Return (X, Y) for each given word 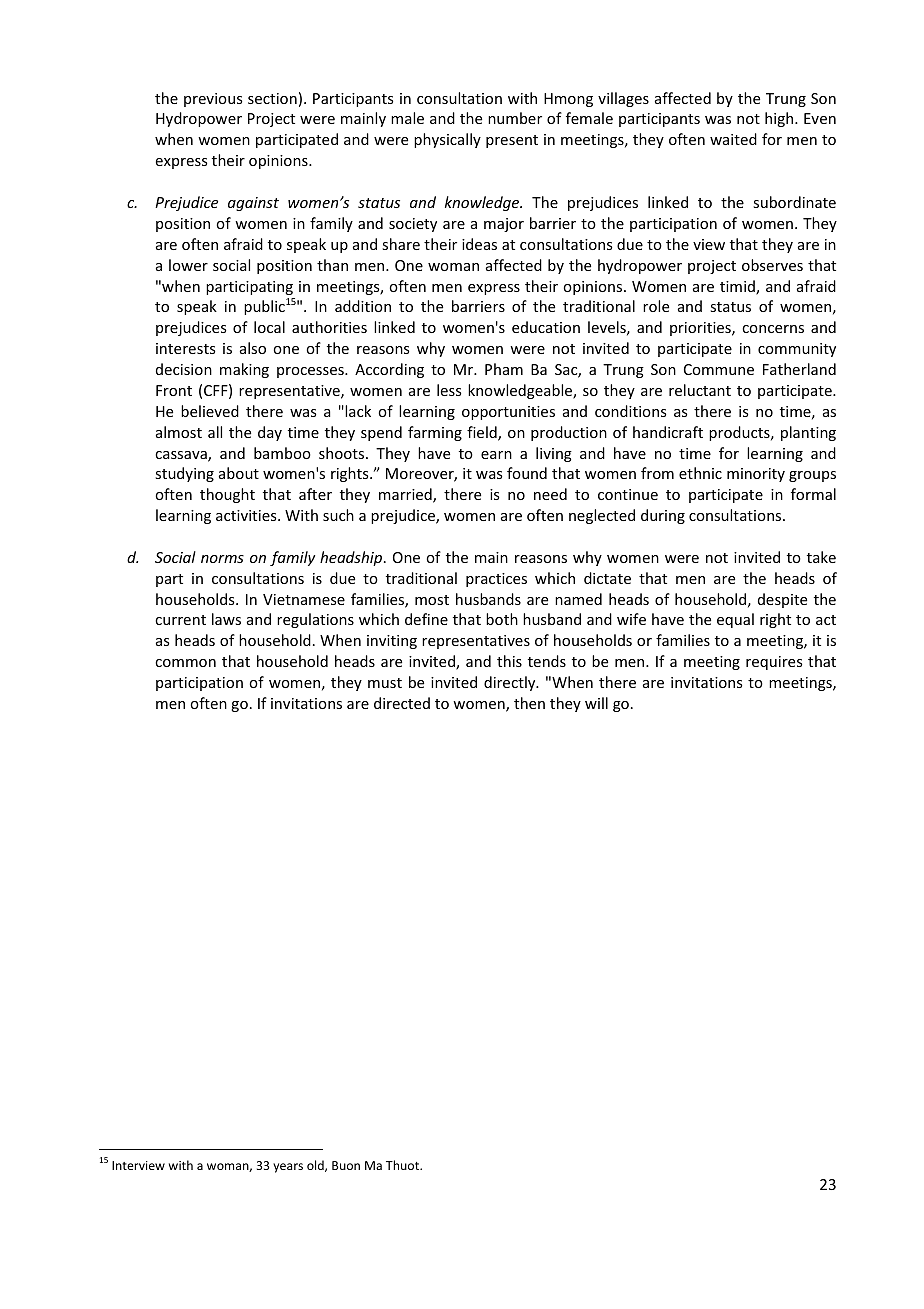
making (244, 370)
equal (735, 620)
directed (402, 703)
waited (733, 139)
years (288, 1168)
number (515, 118)
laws (226, 619)
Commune (719, 369)
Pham (504, 369)
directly (511, 683)
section (272, 98)
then (529, 703)
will (596, 703)
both (502, 619)
